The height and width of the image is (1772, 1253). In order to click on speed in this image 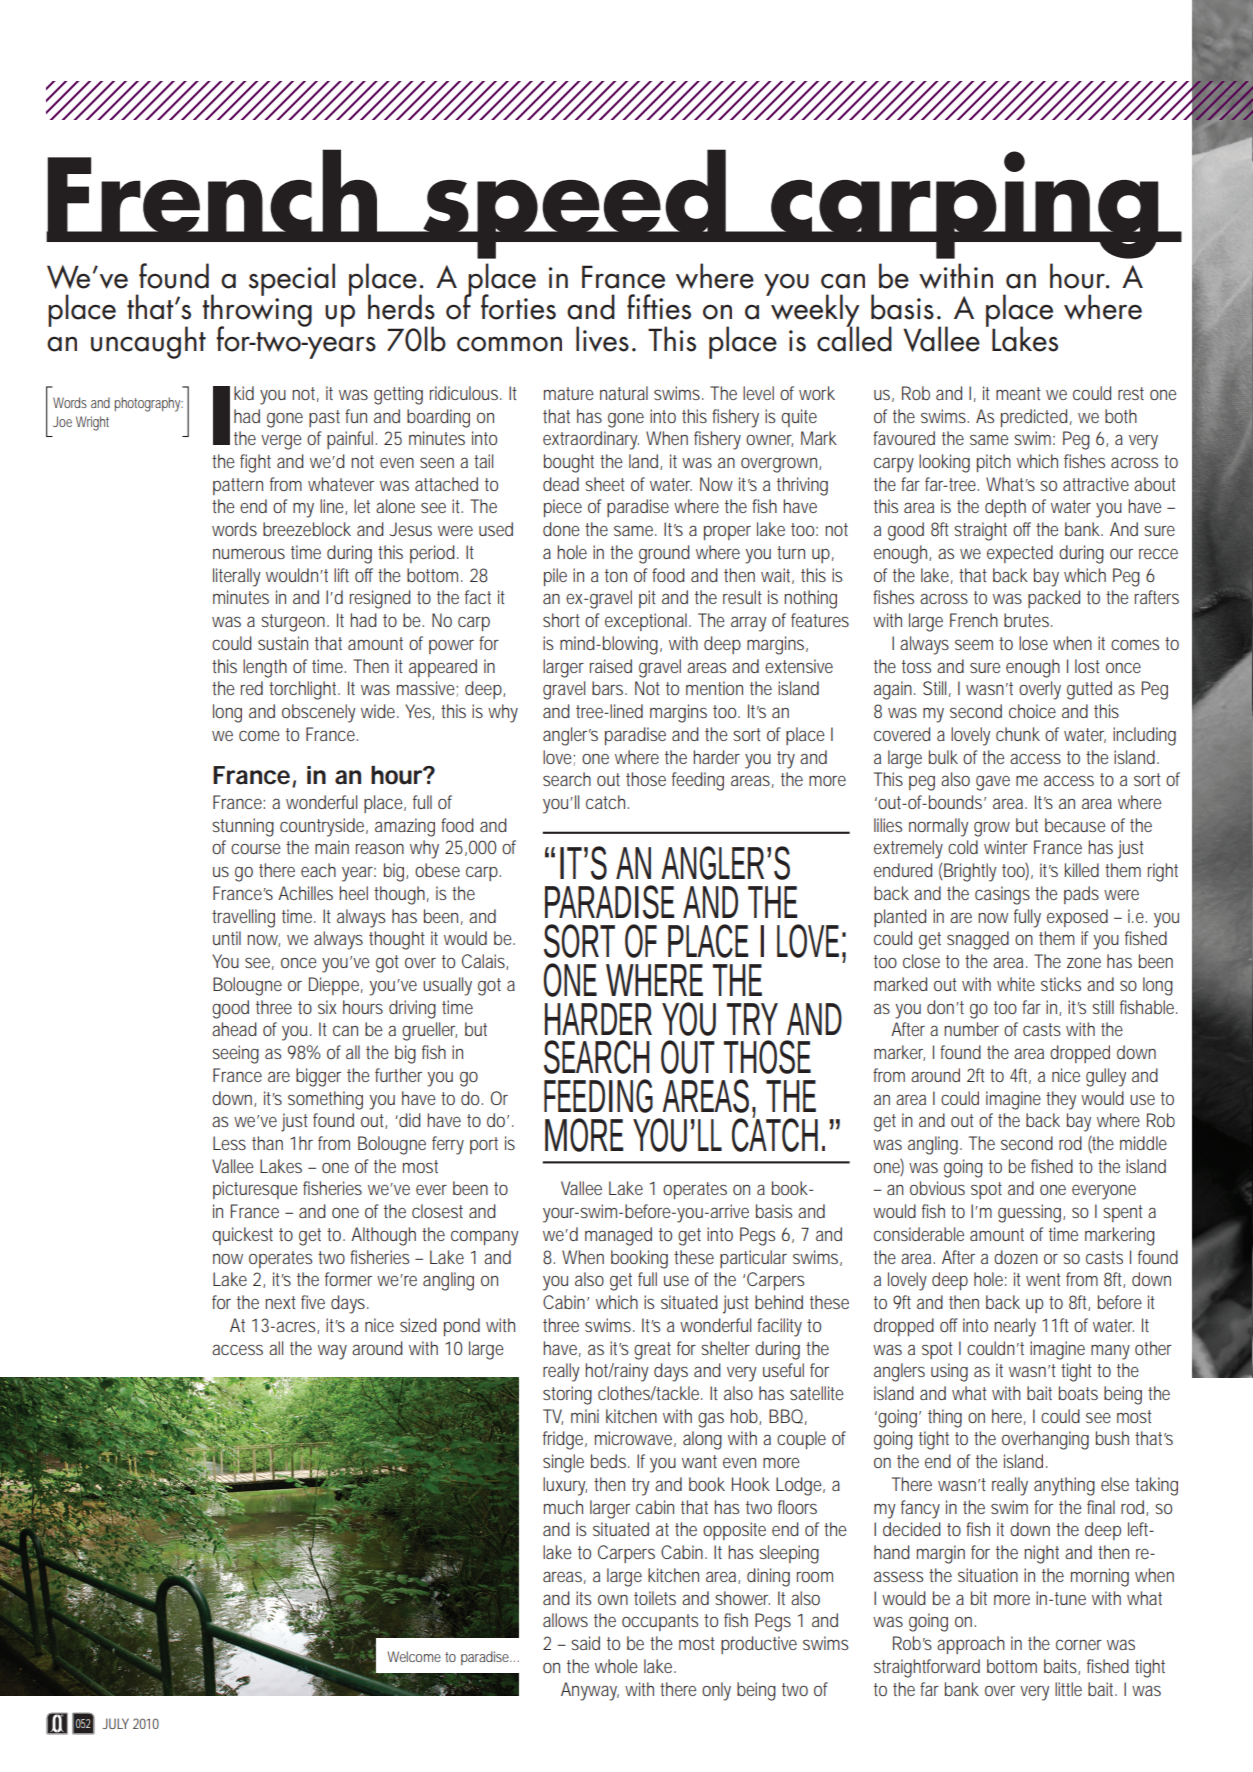, I will do `click(574, 204)`.
